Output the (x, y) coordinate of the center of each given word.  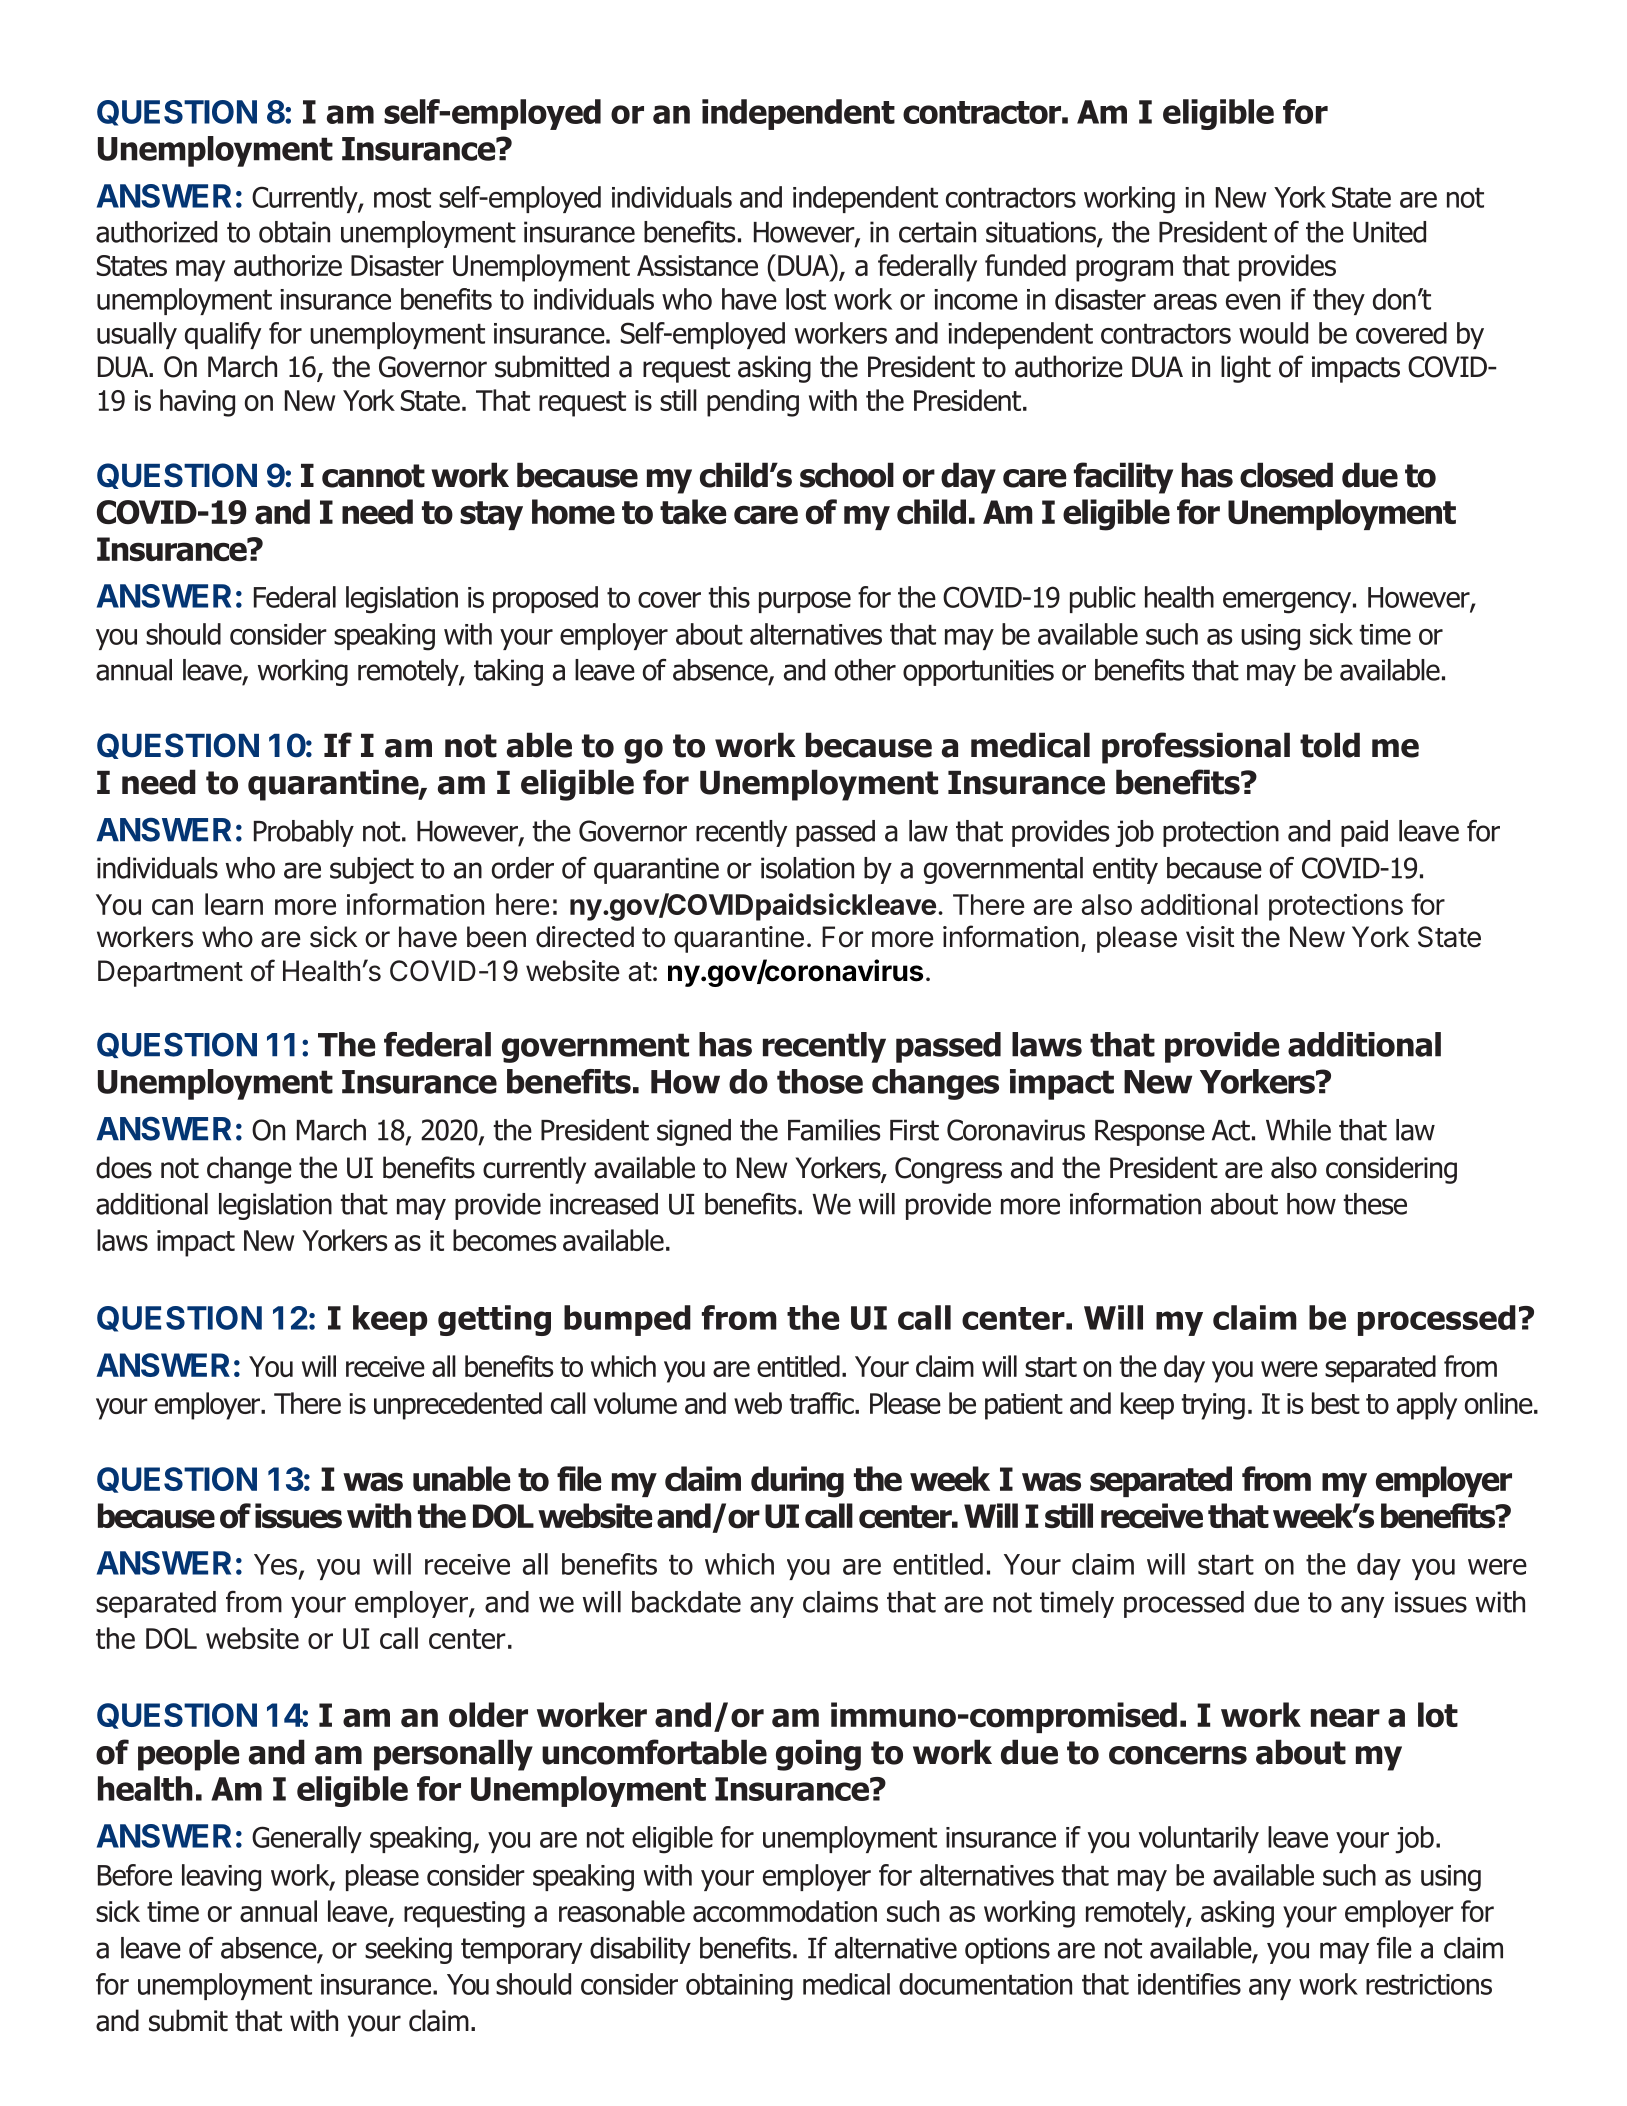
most (402, 197)
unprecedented (458, 1406)
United (1389, 232)
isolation (807, 868)
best (1336, 1403)
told (1330, 745)
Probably (304, 833)
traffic (822, 1403)
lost (806, 299)
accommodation (785, 1911)
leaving (221, 1878)
